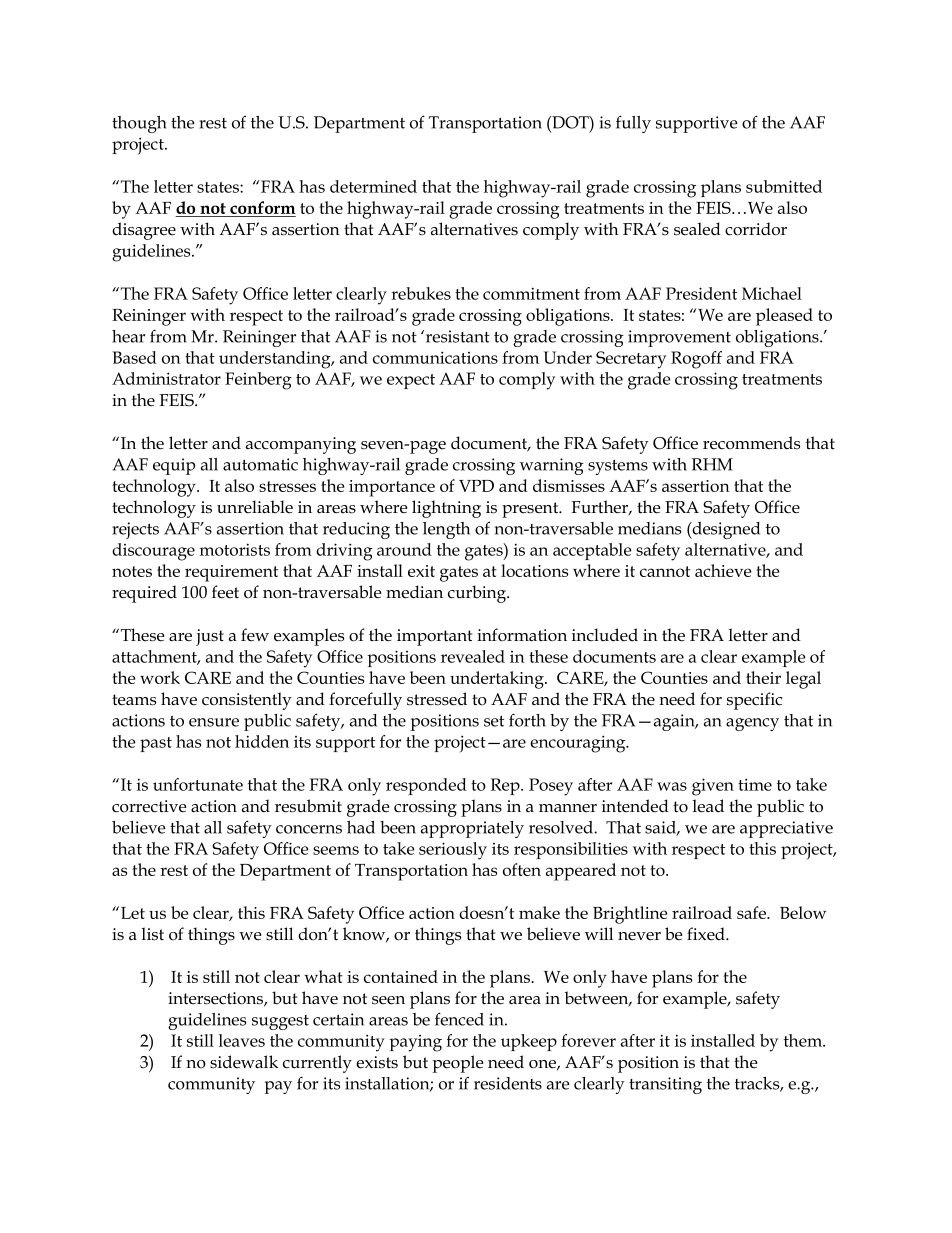 The height and width of the image is (1233, 952). What do you see at coordinates (458, 1064) in the image?
I see `people` at bounding box center [458, 1064].
